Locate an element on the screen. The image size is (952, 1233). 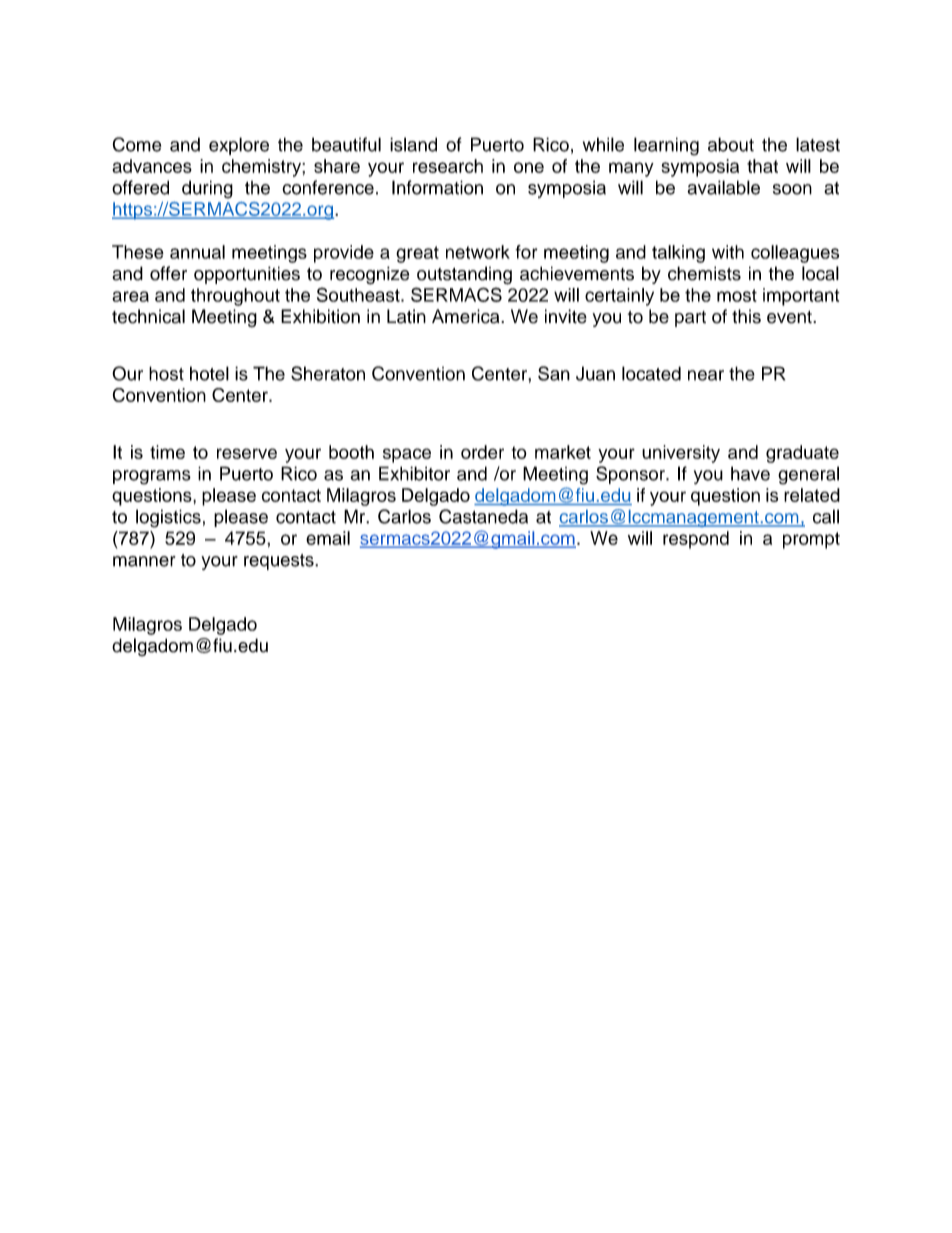
order is located at coordinates (482, 452).
